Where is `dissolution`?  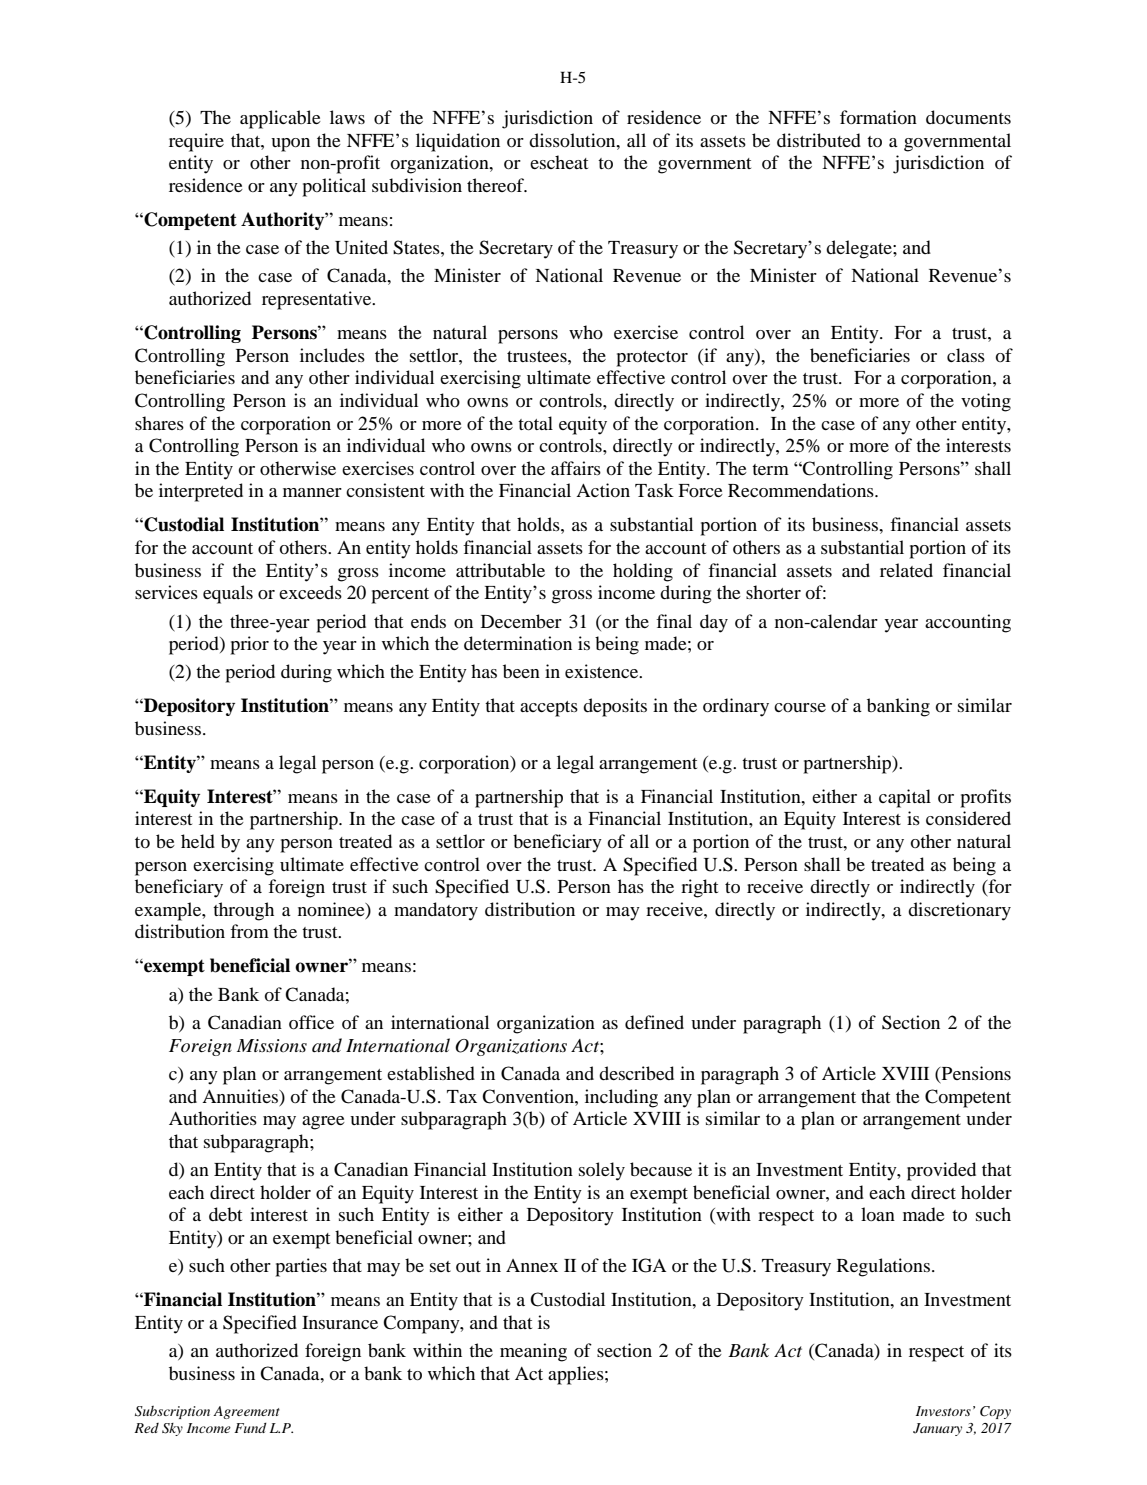
dissolution is located at coordinates (573, 140).
